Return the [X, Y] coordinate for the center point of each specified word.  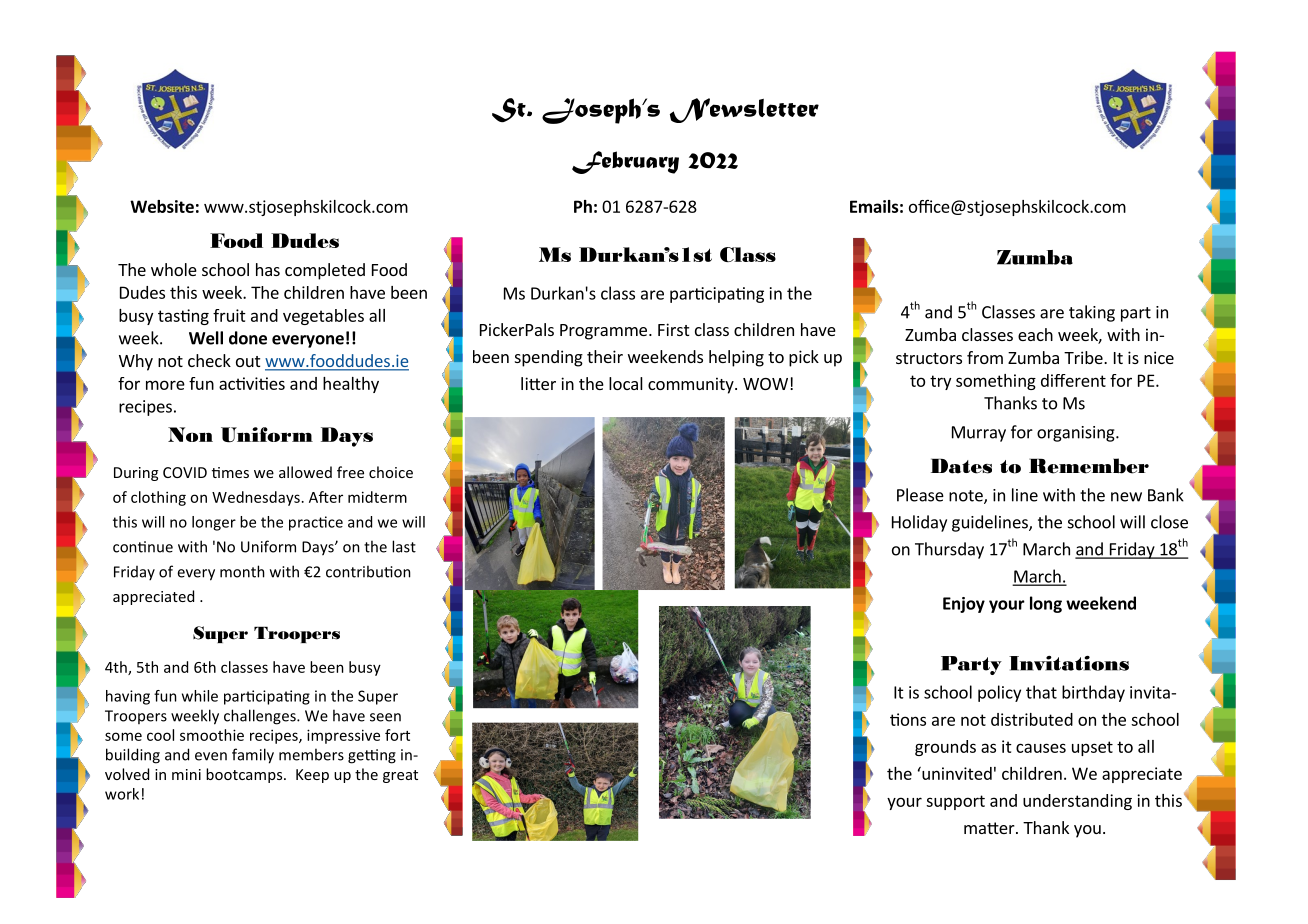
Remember [1089, 466]
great [400, 776]
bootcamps [245, 775]
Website [162, 206]
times [230, 472]
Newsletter [744, 110]
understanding [1077, 802]
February [625, 162]
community [692, 385]
